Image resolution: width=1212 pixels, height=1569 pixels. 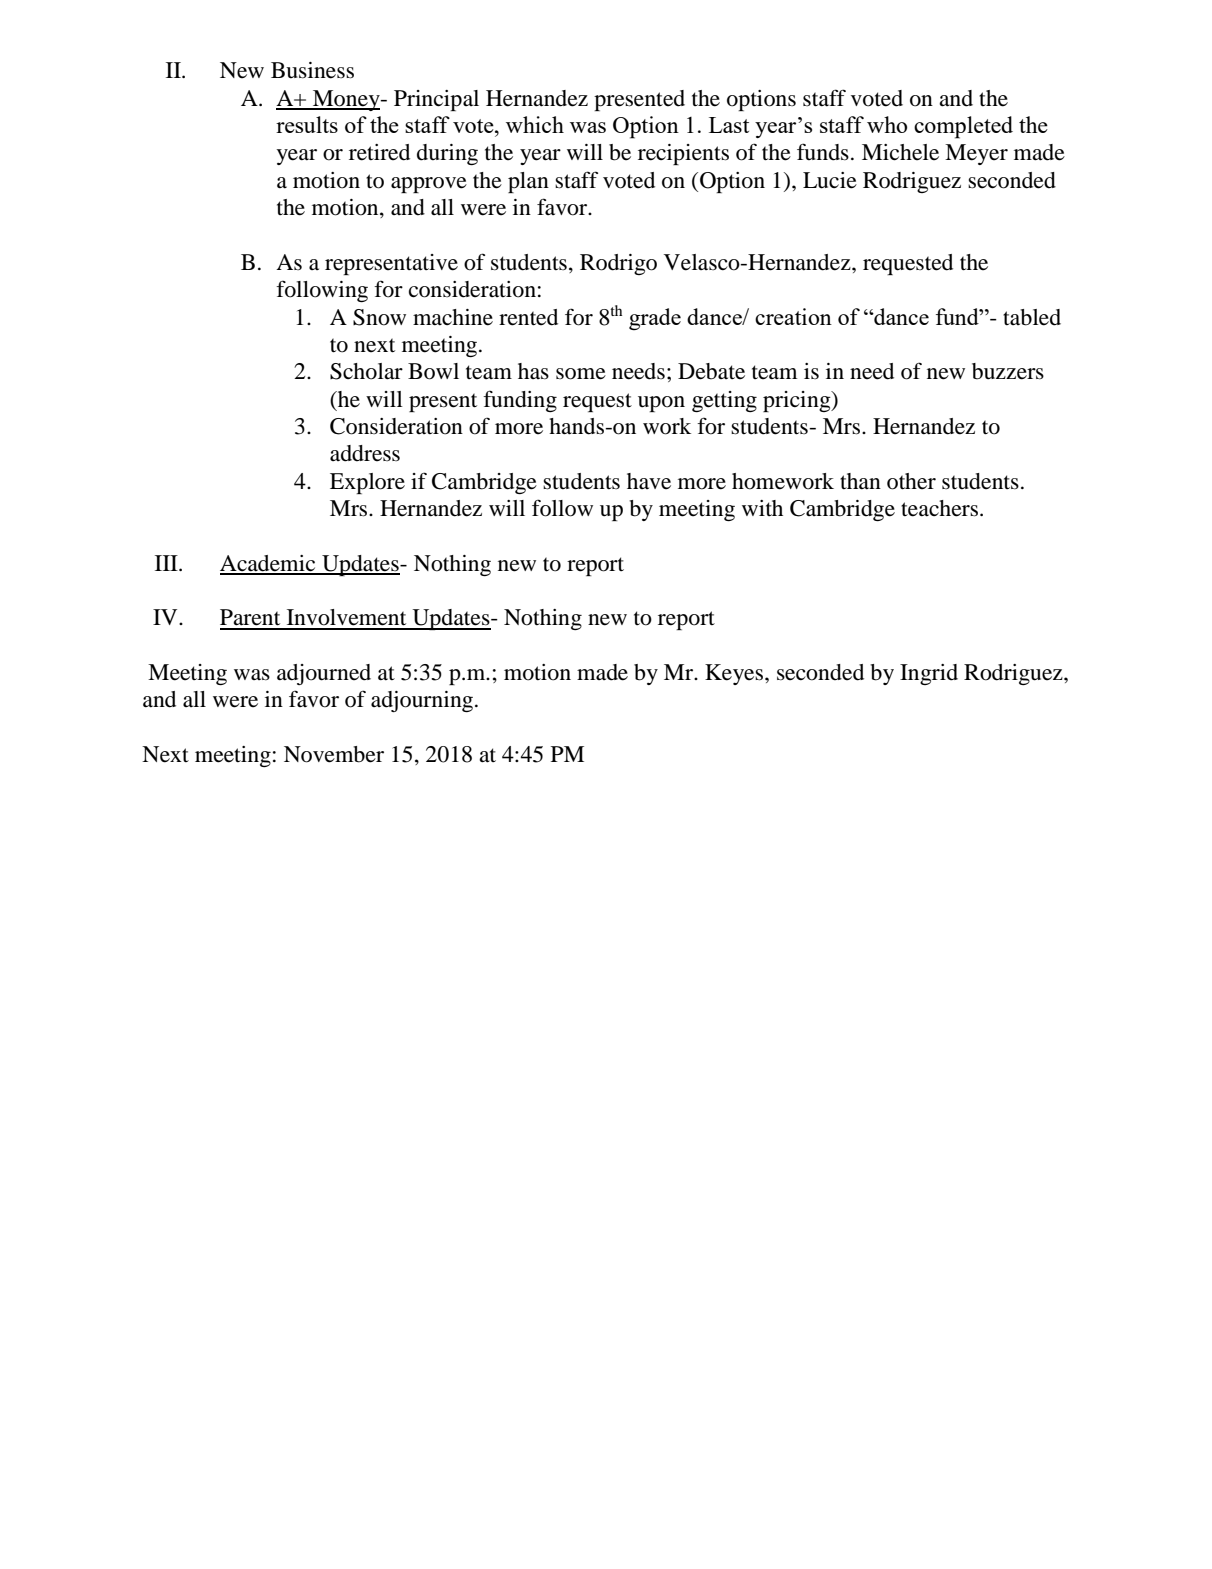 I want to click on creation, so click(x=793, y=316).
